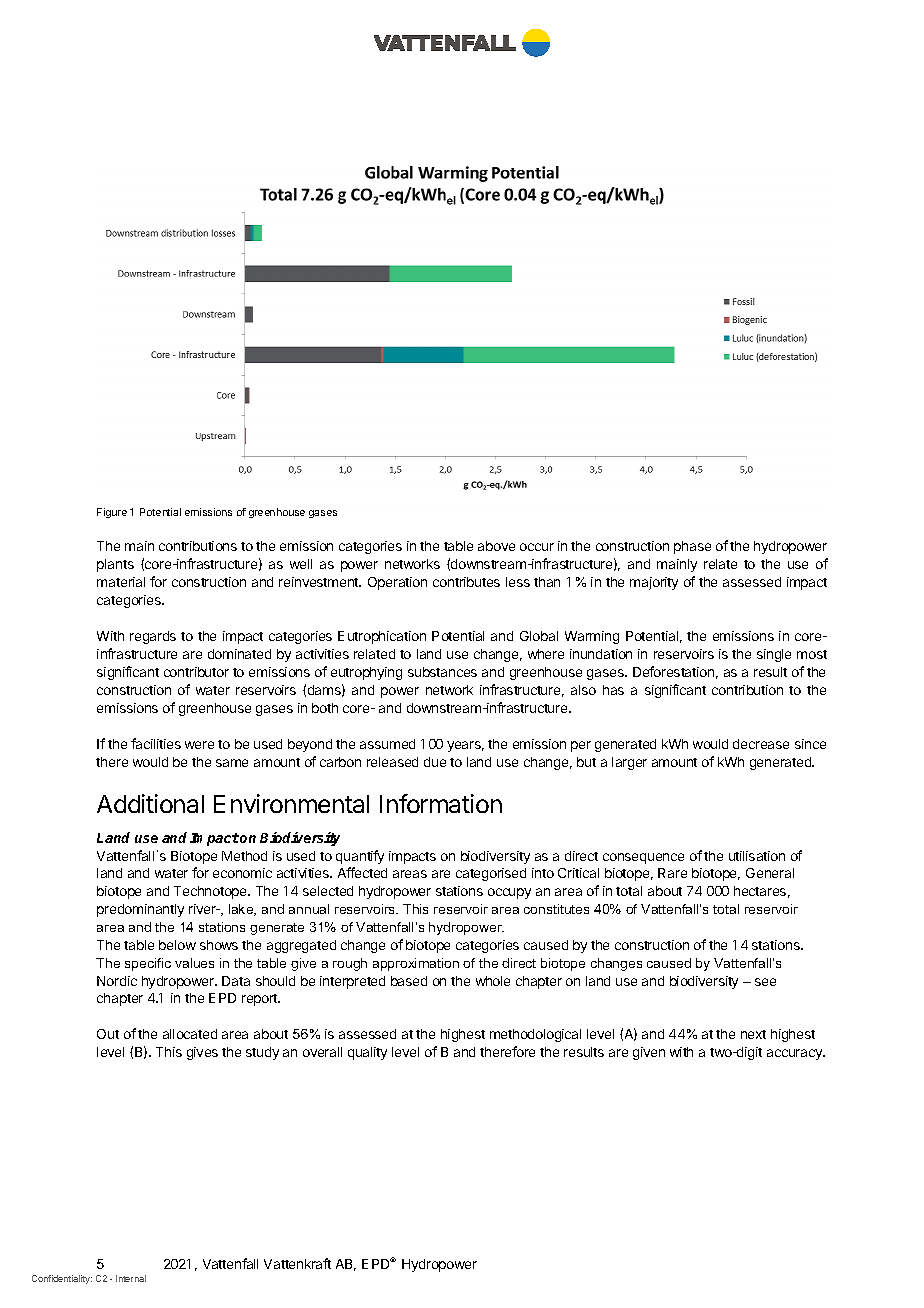  Describe the element at coordinates (387, 744) in the screenshot. I see `assumed` at that location.
